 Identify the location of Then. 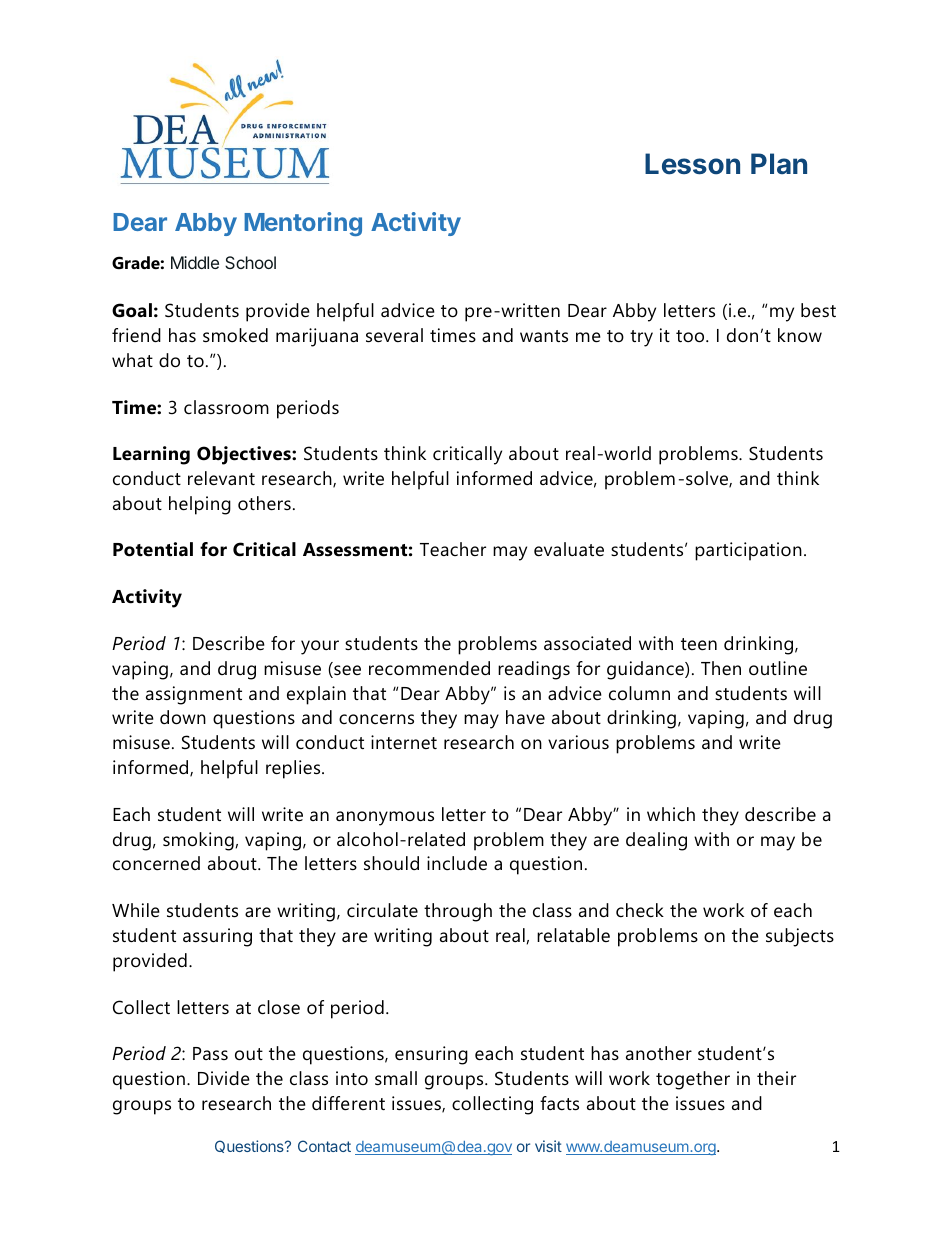
(721, 668).
